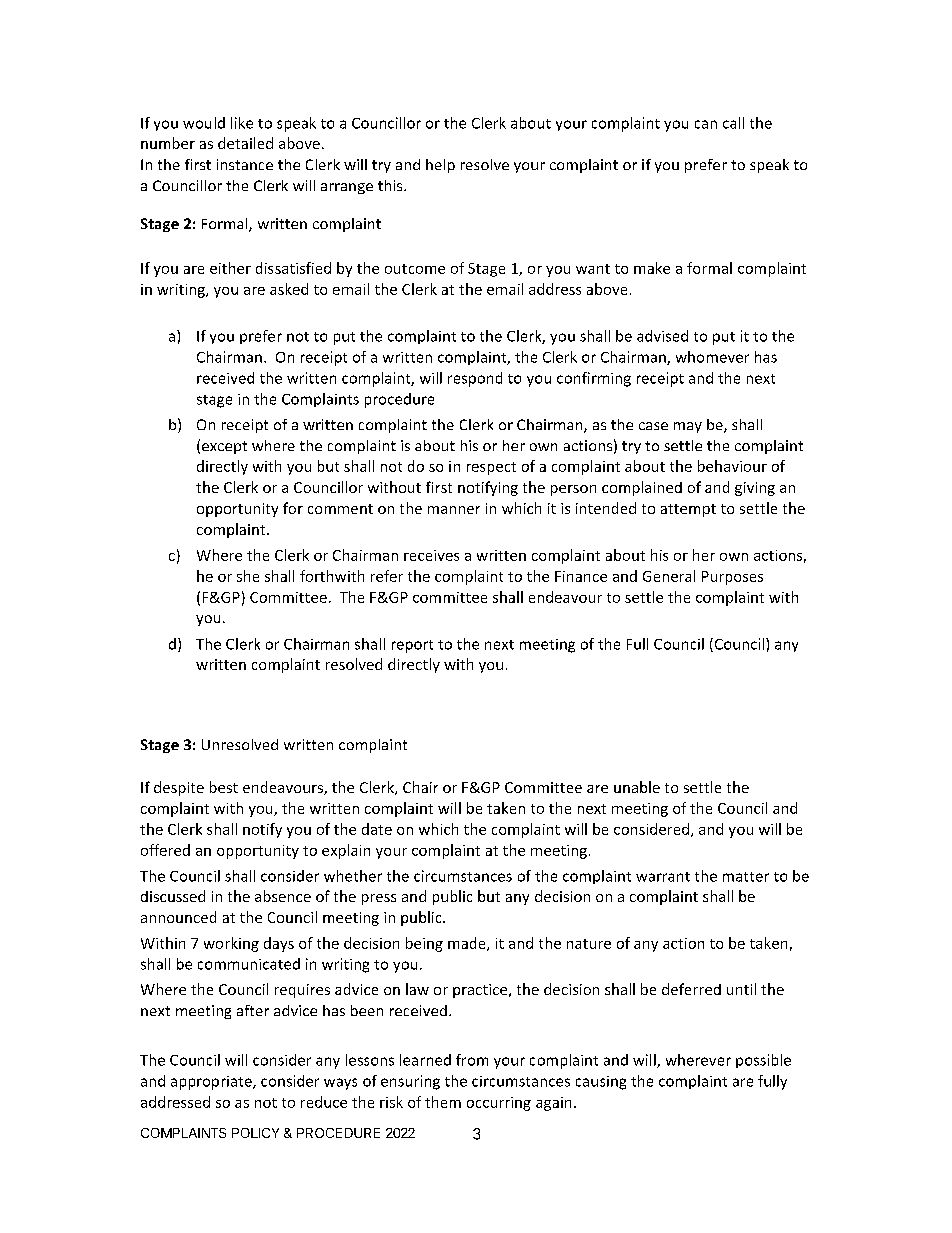 This page has height=1233, width=952. Describe the element at coordinates (245, 143) in the page. I see `detailed` at that location.
